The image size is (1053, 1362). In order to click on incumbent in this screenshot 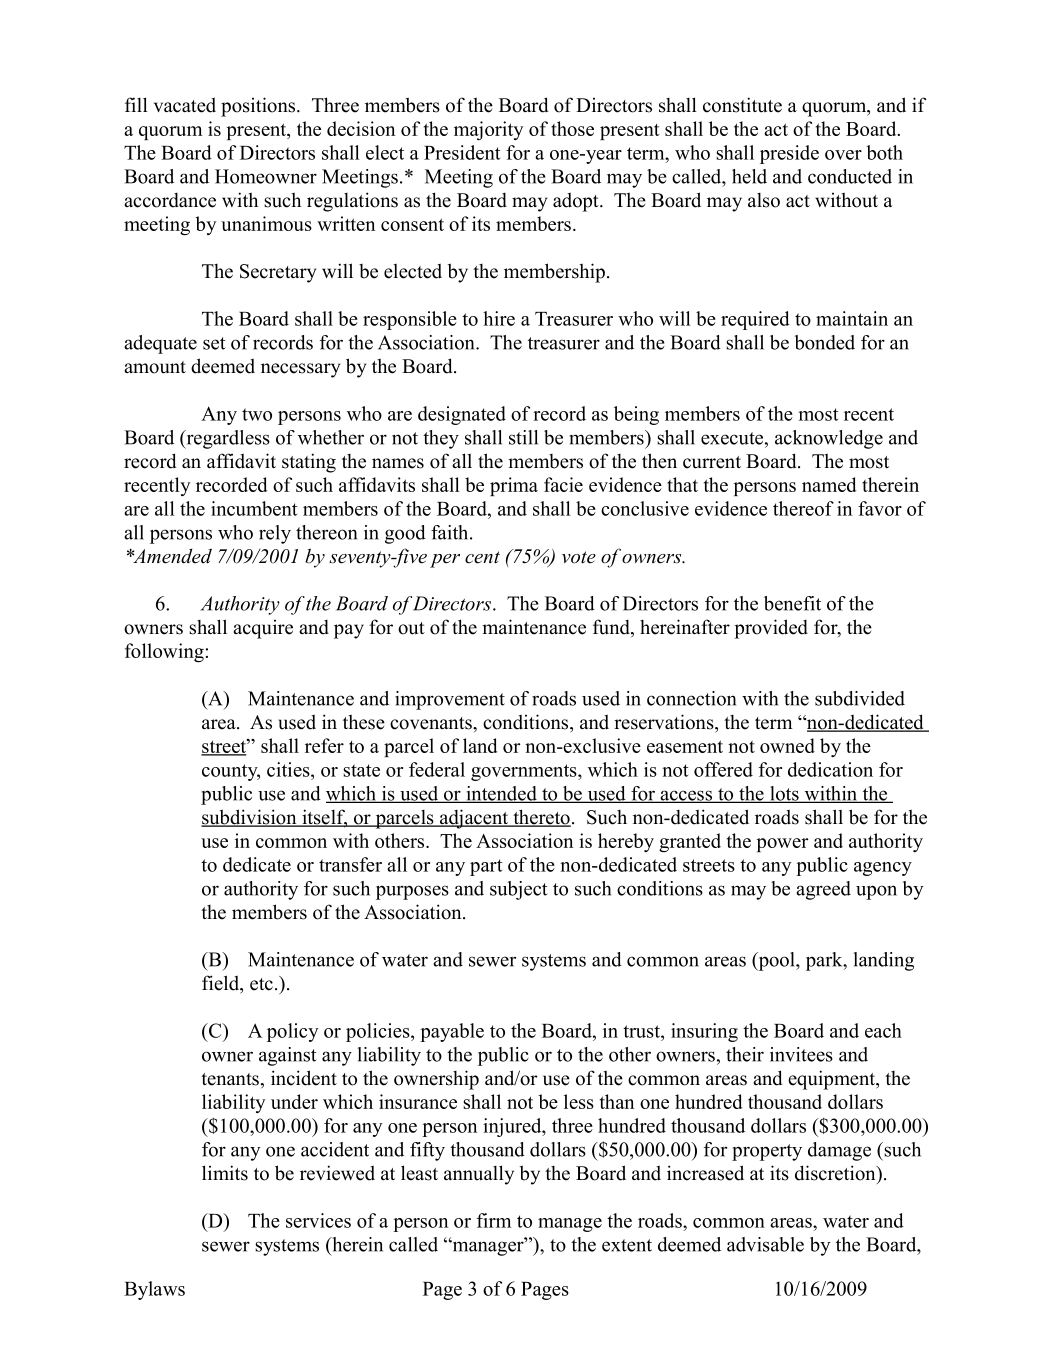, I will do `click(254, 508)`.
